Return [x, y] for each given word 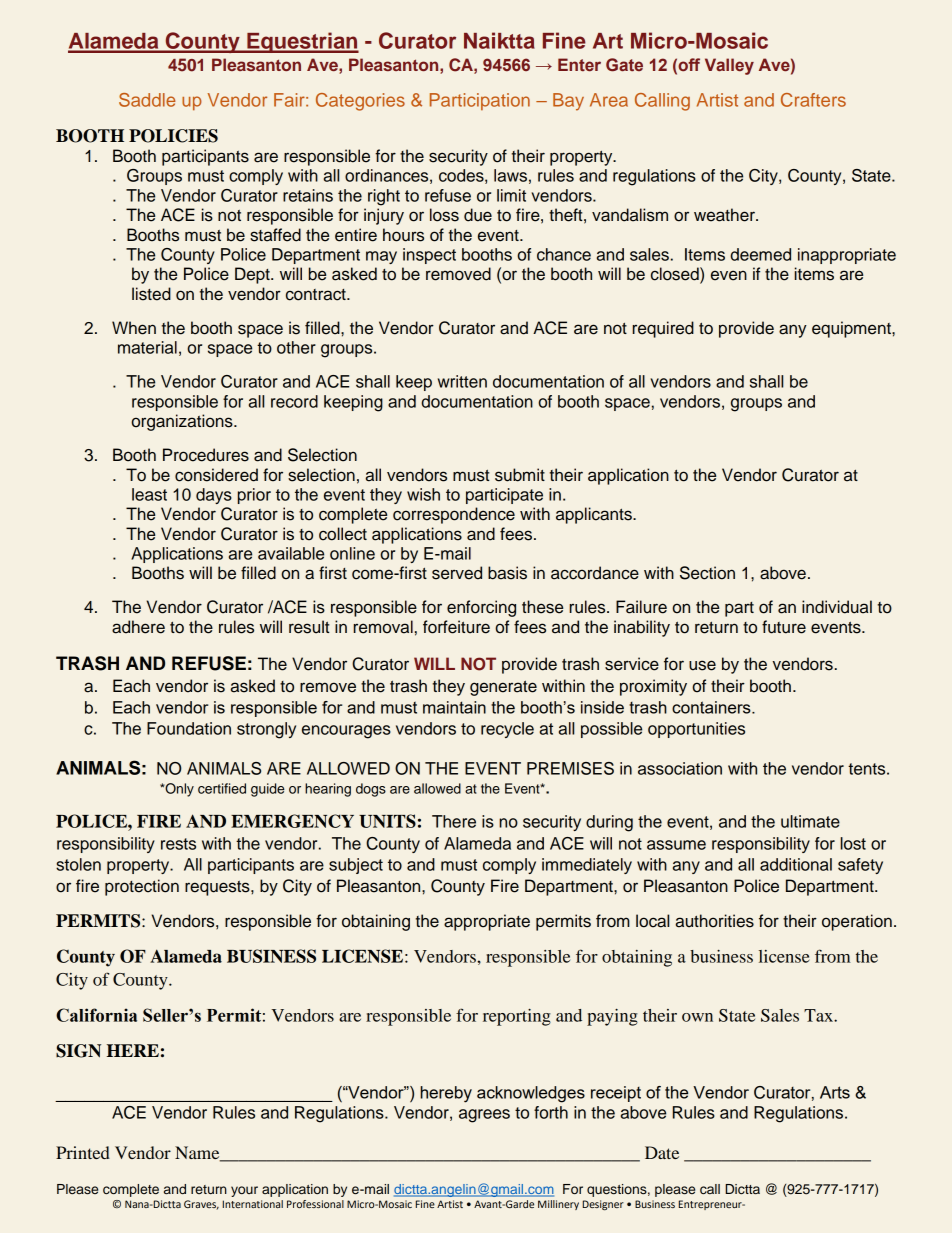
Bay [568, 102]
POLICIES [173, 136]
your [244, 1191]
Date [662, 1152]
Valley [729, 66]
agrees [484, 1116]
